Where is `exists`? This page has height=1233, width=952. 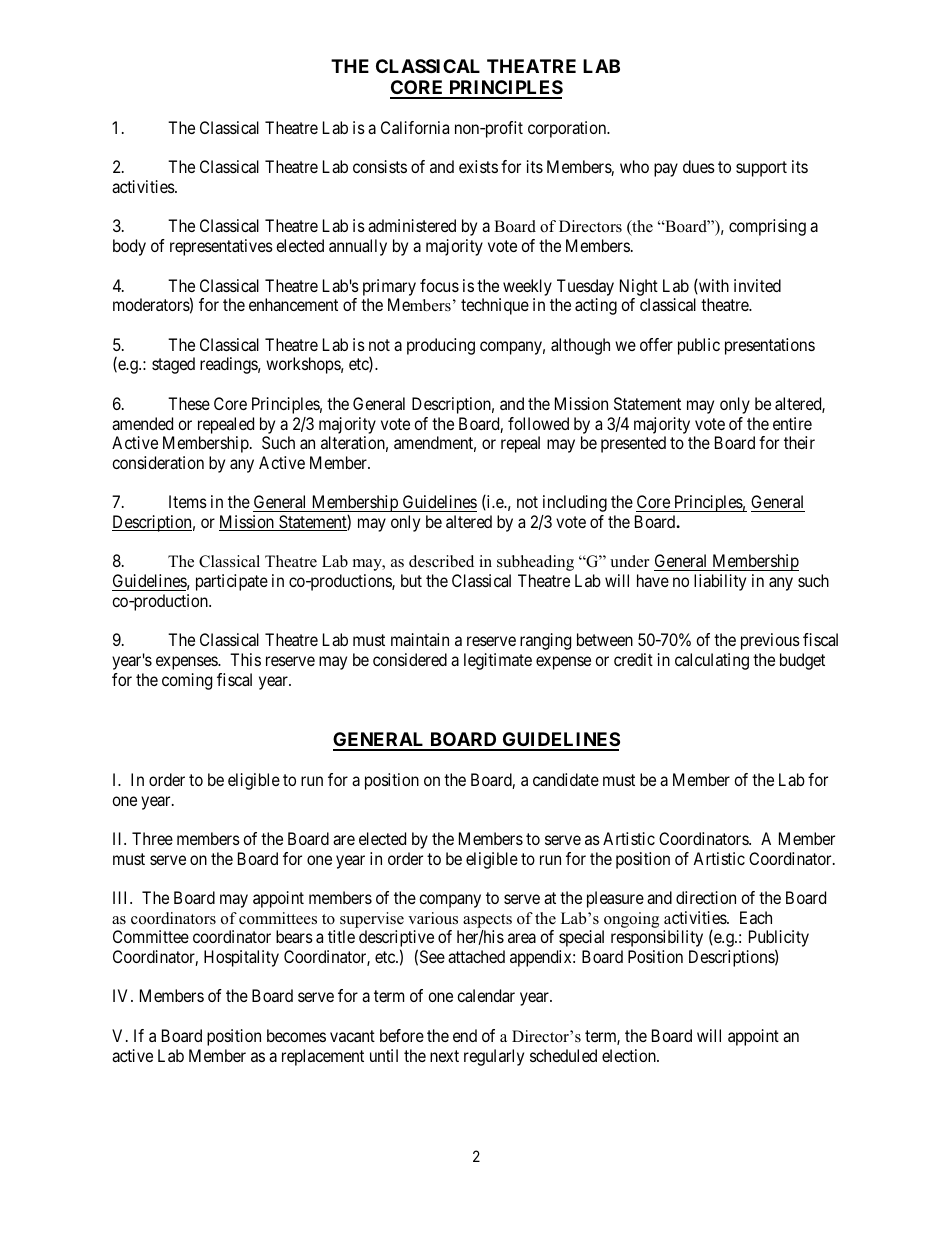 exists is located at coordinates (478, 166).
